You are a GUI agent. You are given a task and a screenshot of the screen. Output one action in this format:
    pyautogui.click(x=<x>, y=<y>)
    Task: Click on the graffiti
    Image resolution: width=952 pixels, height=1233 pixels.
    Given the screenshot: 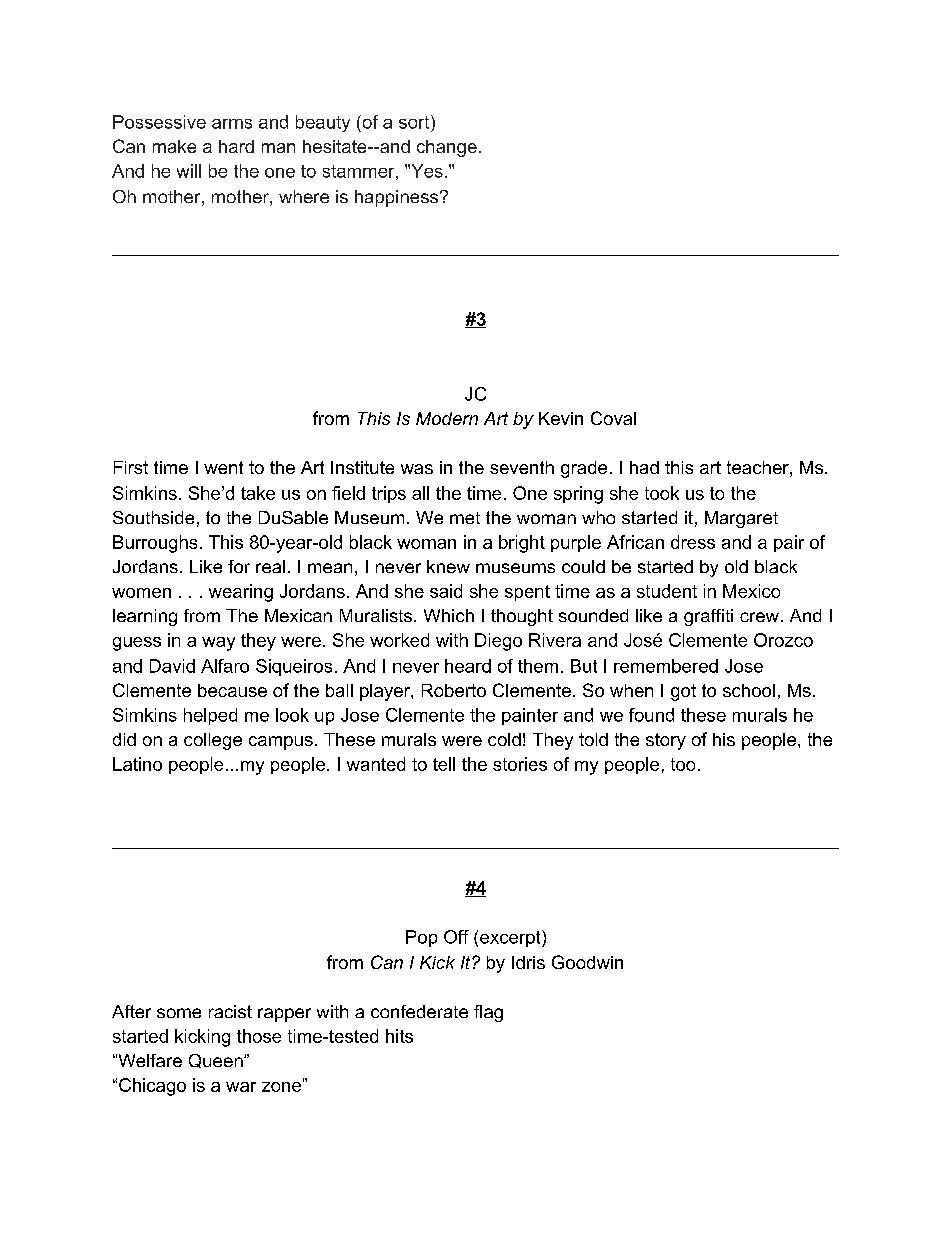 What is the action you would take?
    pyautogui.click(x=708, y=617)
